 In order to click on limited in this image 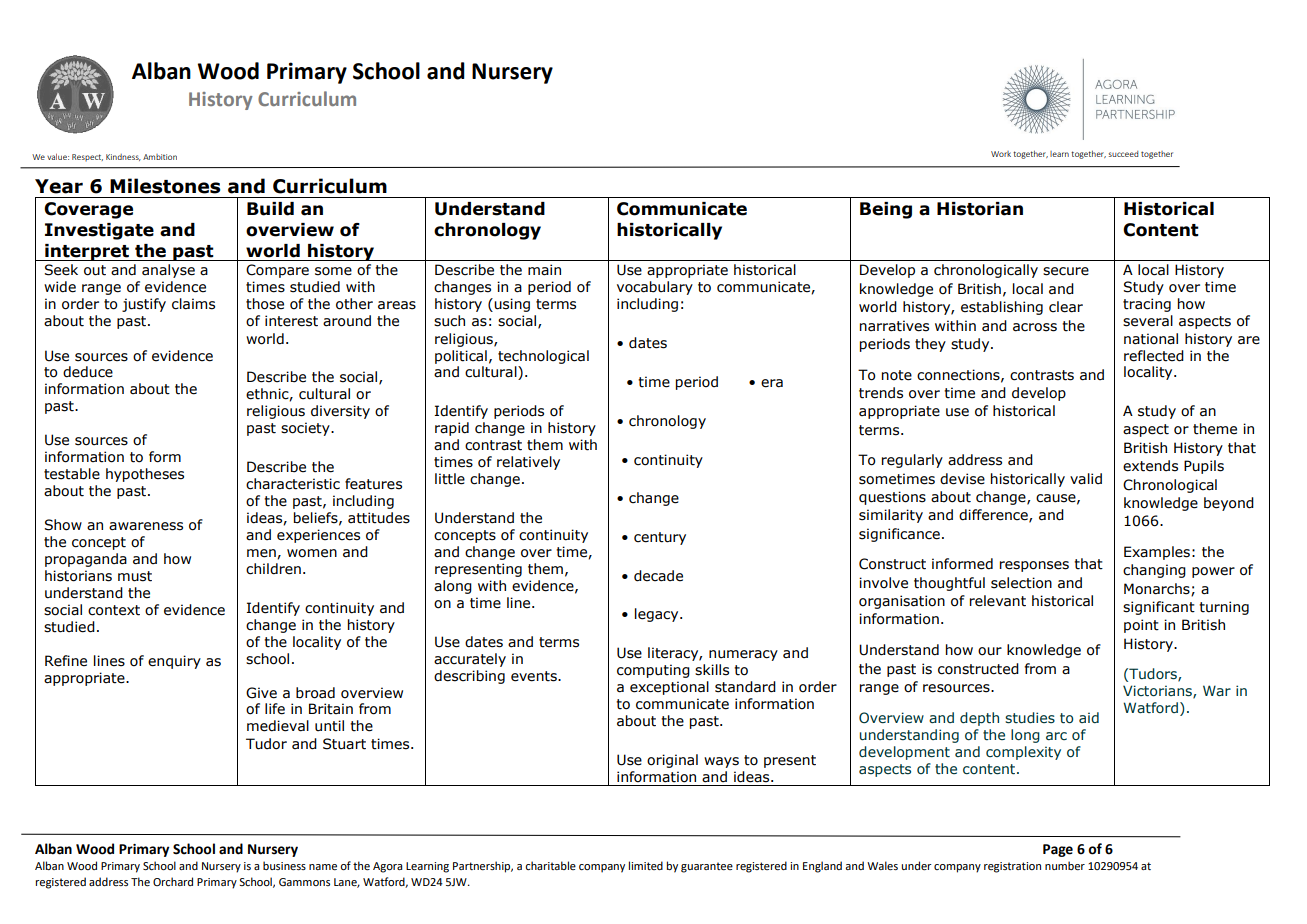, I will do `click(646, 865)`.
